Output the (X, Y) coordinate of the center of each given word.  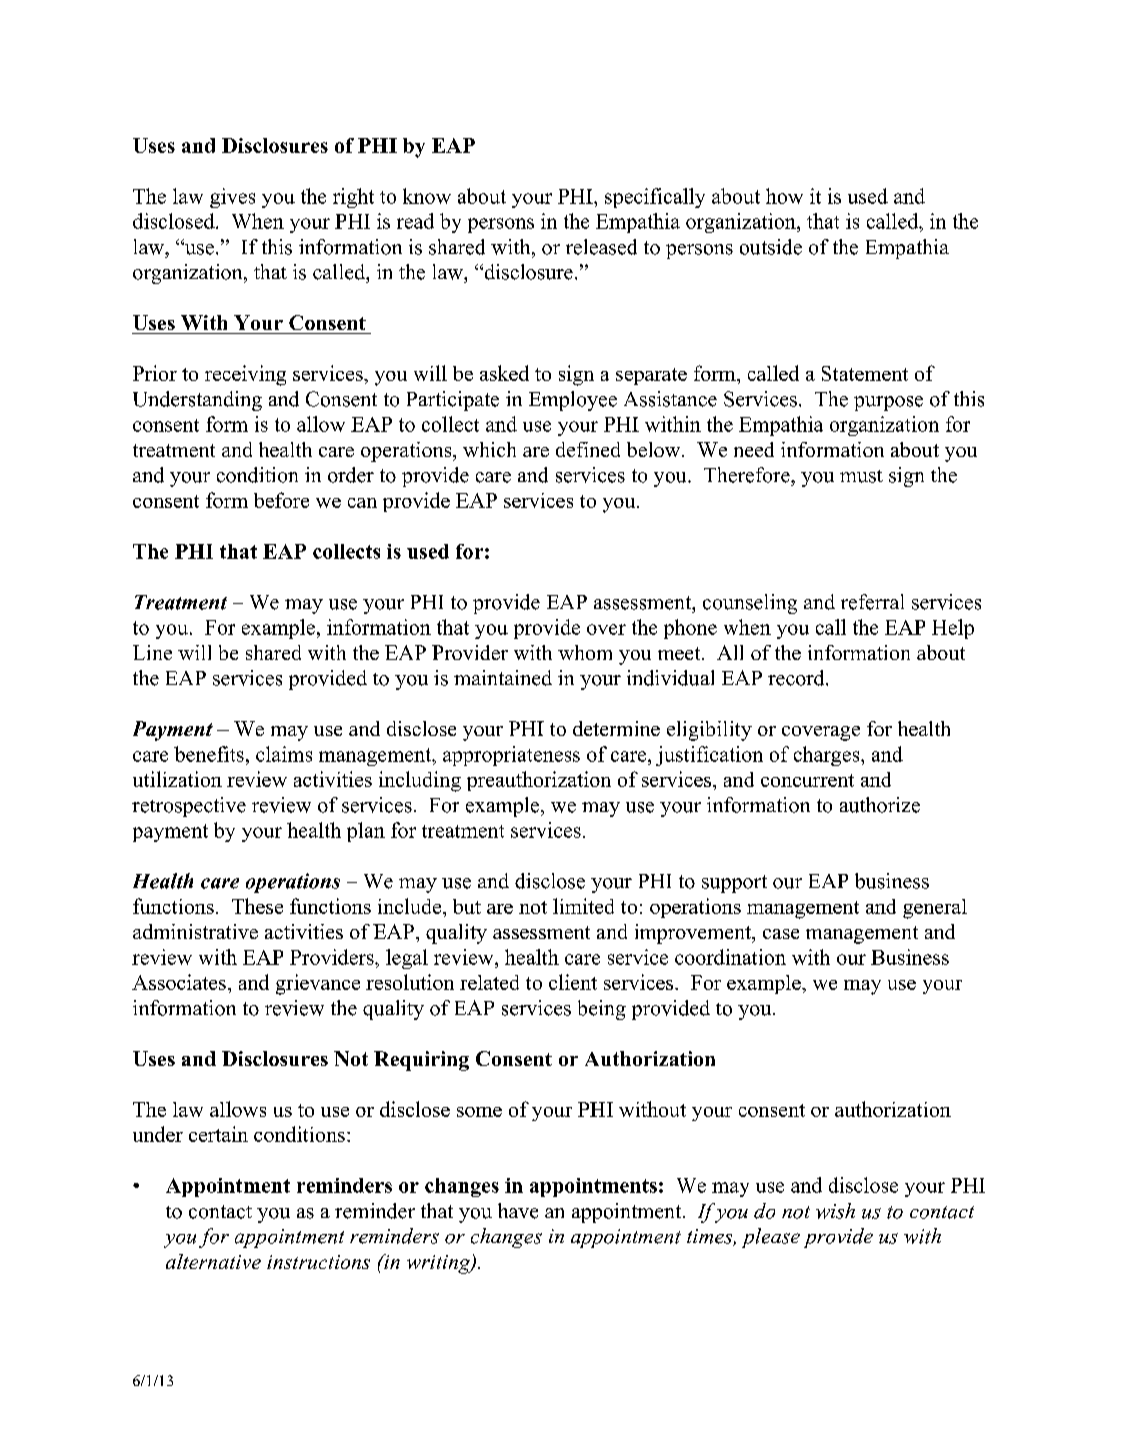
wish (835, 1211)
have (518, 1211)
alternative (213, 1261)
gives (232, 198)
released (601, 247)
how (784, 196)
